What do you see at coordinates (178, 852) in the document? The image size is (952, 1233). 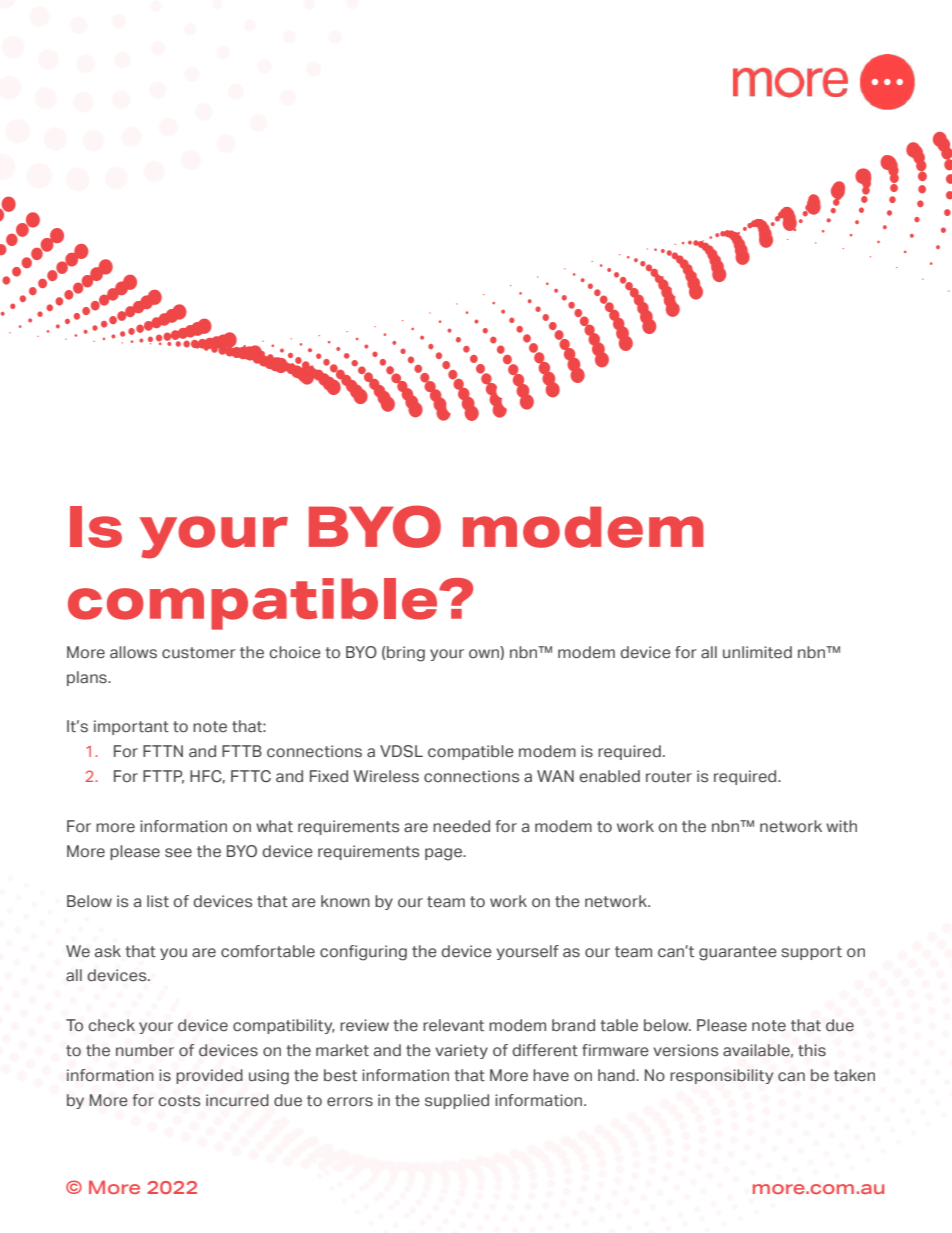 I see `see` at bounding box center [178, 852].
